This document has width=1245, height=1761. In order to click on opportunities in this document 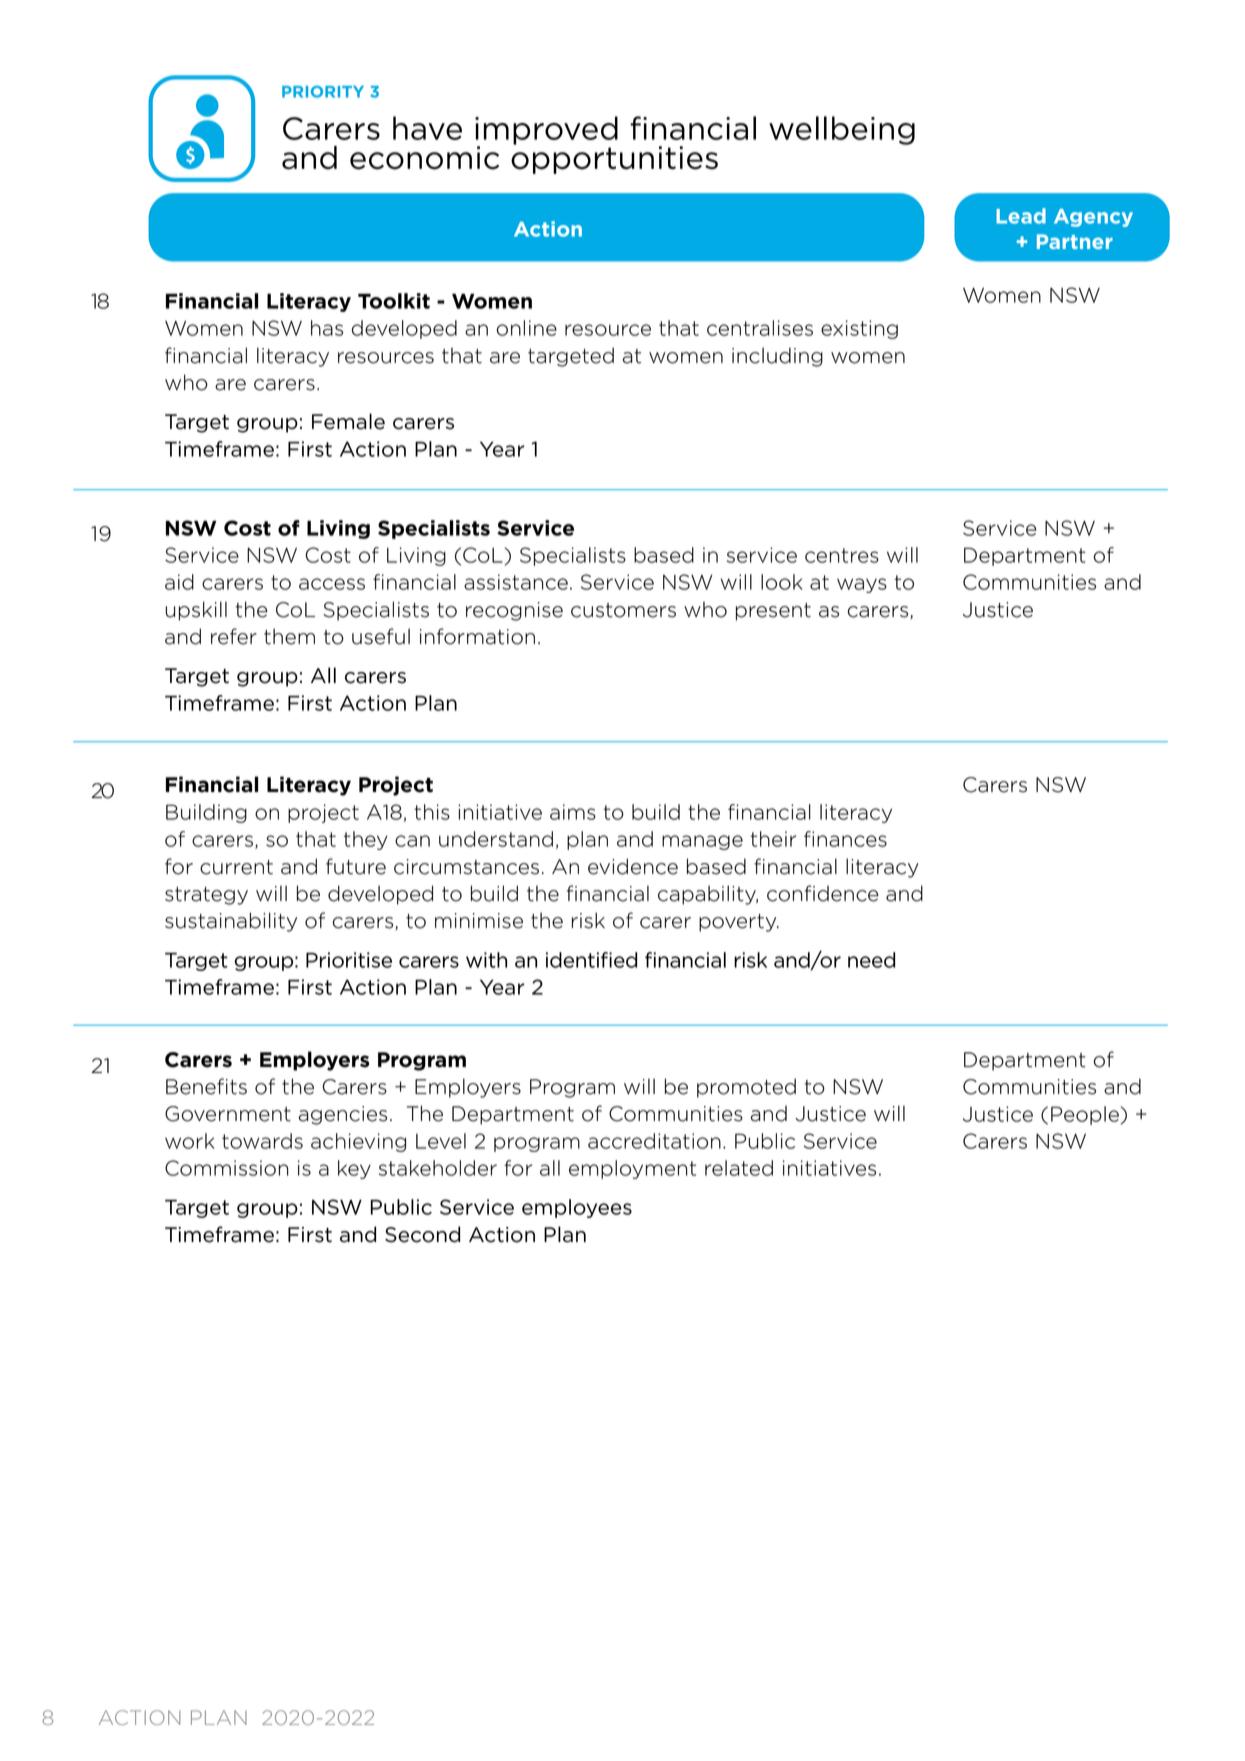, I will do `click(614, 159)`.
